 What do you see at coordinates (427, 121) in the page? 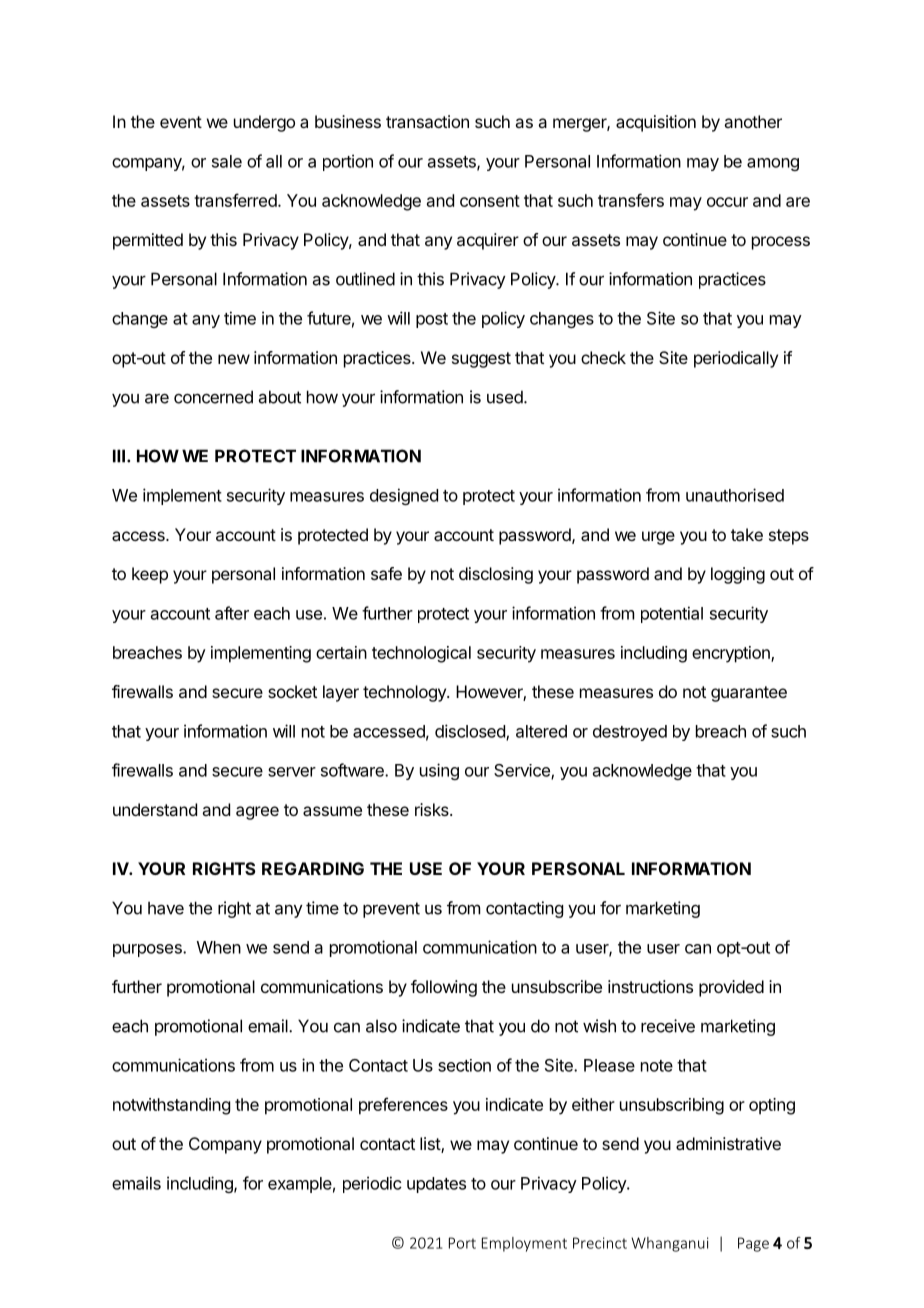
I see `transaction` at bounding box center [427, 121].
